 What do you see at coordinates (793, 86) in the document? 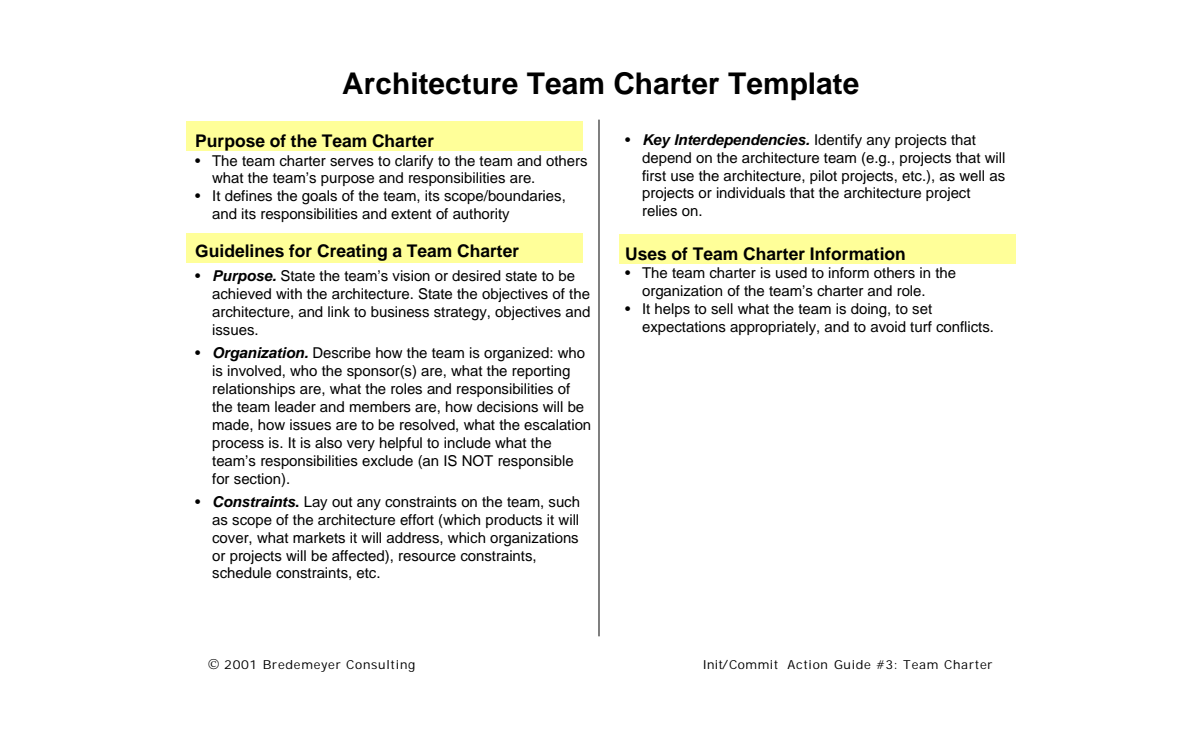
I see `Template` at bounding box center [793, 86].
